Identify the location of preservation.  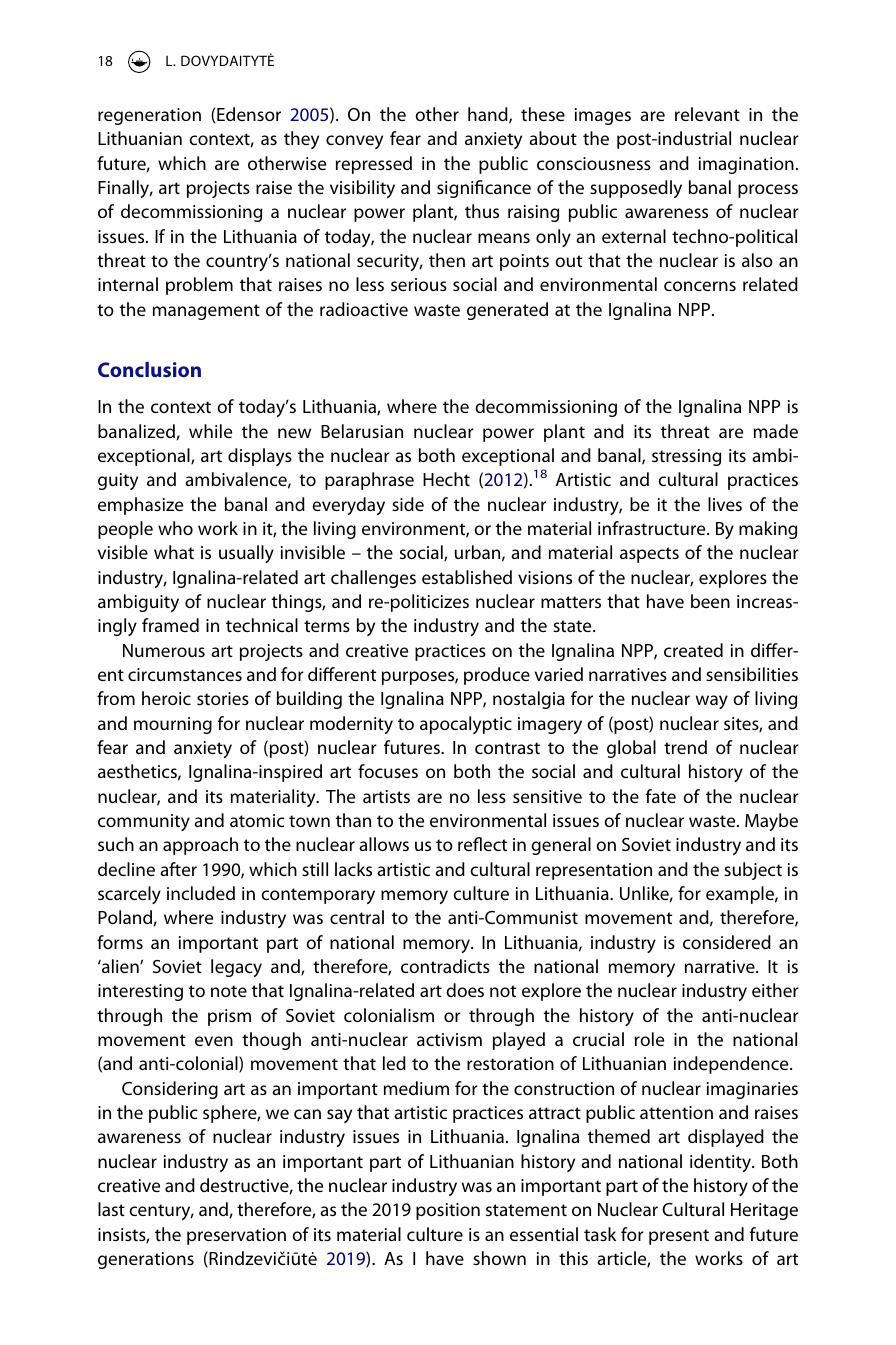
(236, 1236).
